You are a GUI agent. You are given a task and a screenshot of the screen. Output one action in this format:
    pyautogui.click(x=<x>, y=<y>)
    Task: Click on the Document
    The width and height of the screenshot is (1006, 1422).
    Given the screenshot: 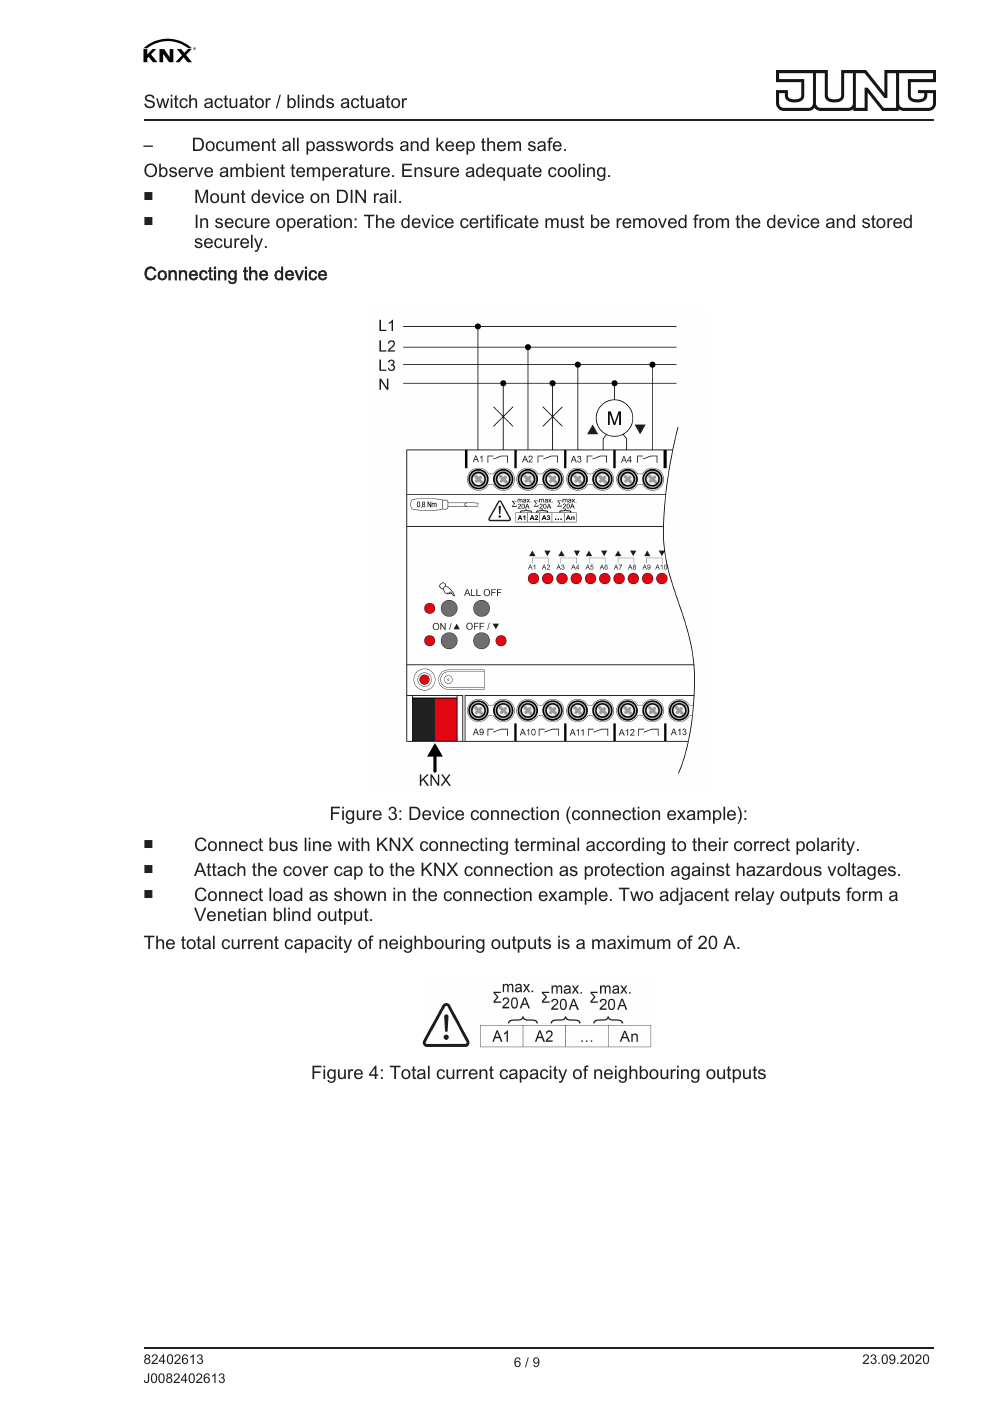 What is the action you would take?
    pyautogui.click(x=234, y=144)
